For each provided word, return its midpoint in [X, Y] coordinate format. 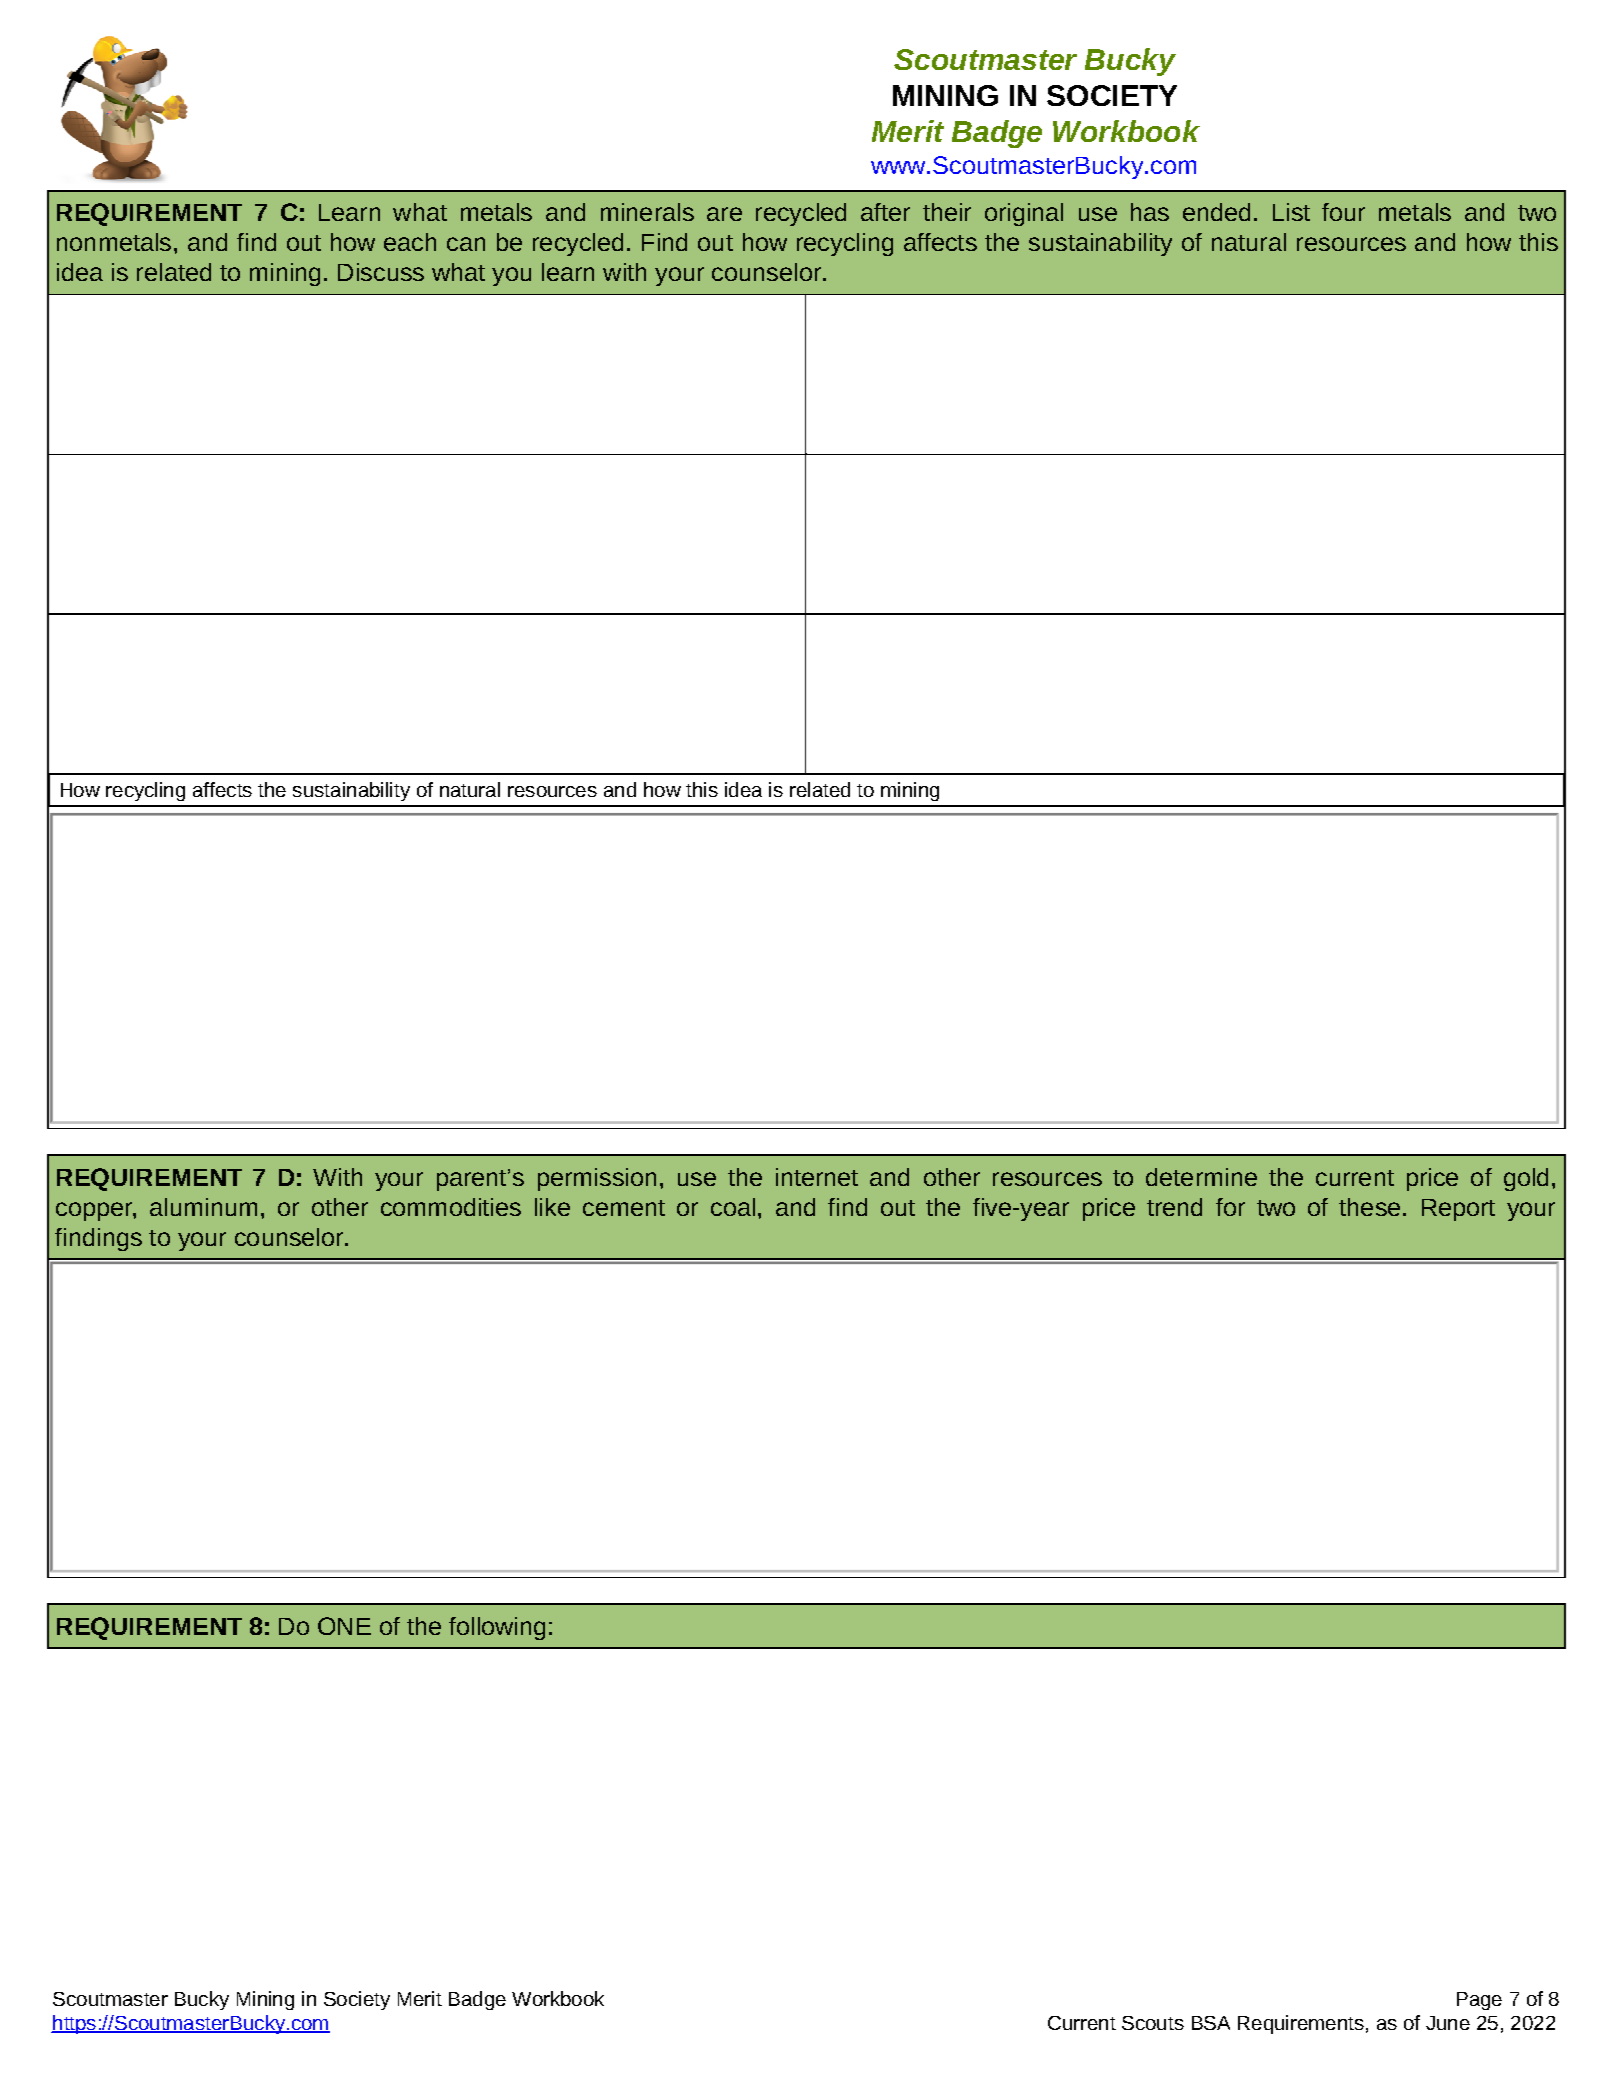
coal [733, 1207]
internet [817, 1177]
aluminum [203, 1207]
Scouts [1153, 2023]
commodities [451, 1207]
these [1369, 1207]
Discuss [381, 272]
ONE [344, 1626]
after [885, 212]
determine [1201, 1177]
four [1343, 212]
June [1448, 2023]
